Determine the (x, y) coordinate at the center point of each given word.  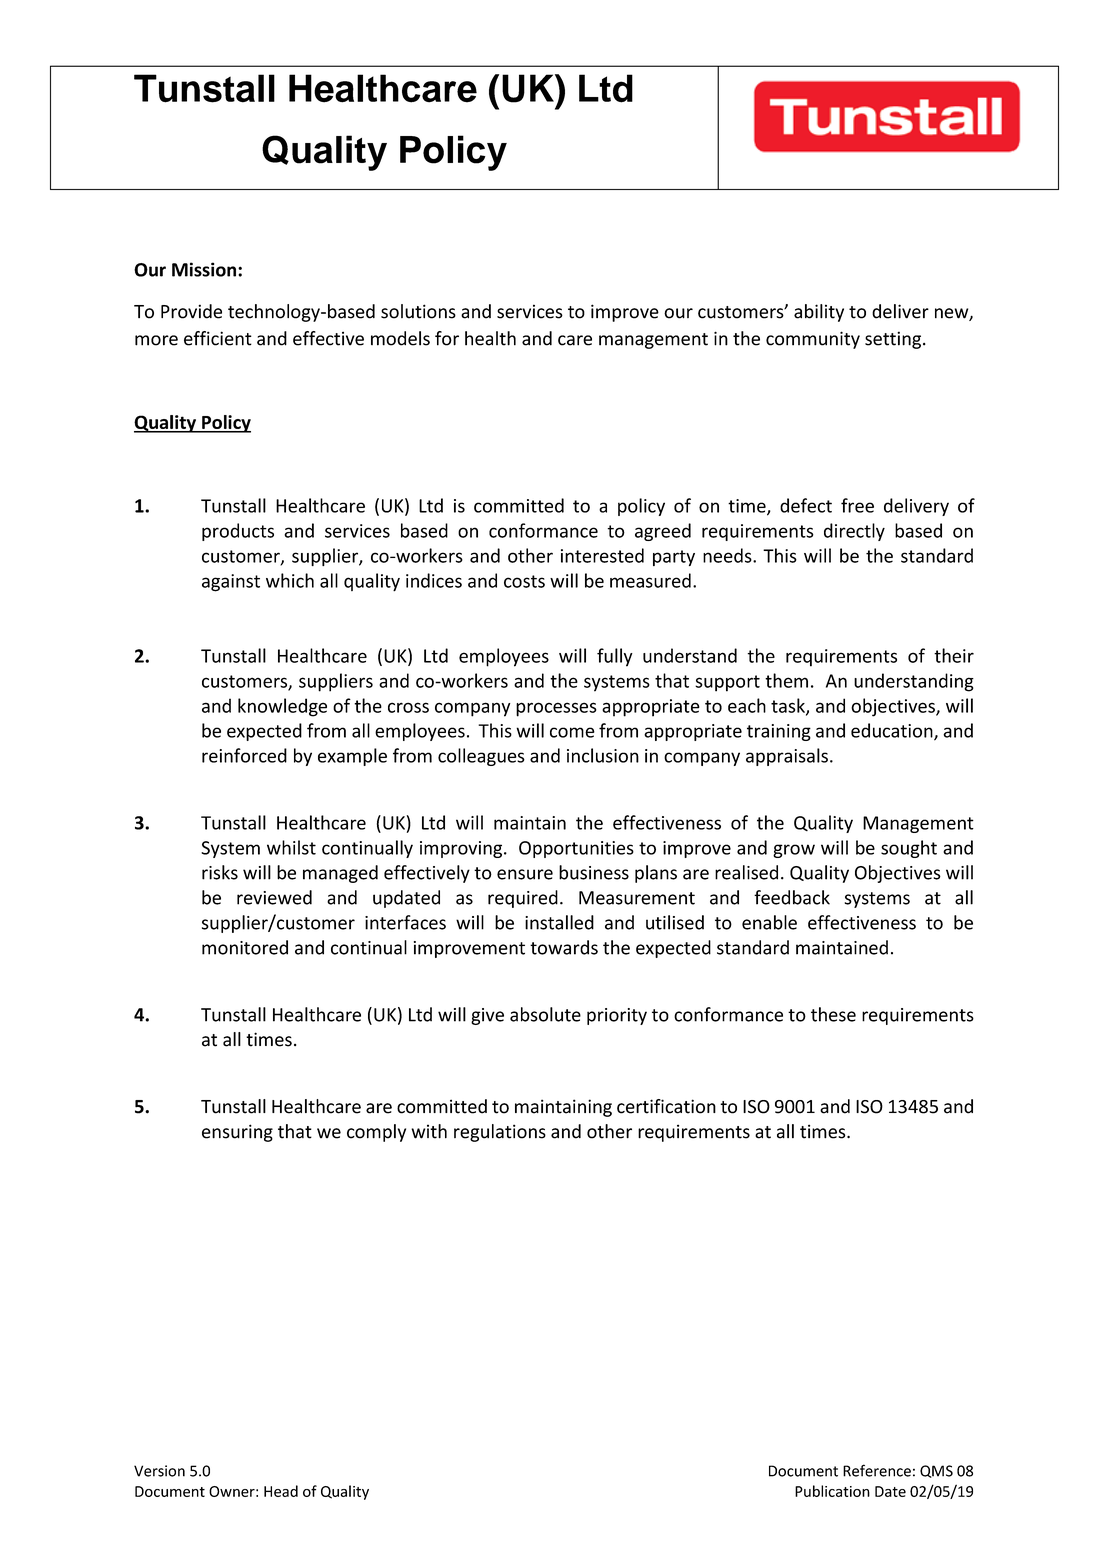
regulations (500, 1133)
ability (819, 313)
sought (909, 849)
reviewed (274, 897)
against (231, 583)
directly (854, 532)
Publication (832, 1491)
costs (524, 581)
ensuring (237, 1133)
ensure (525, 874)
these (833, 1014)
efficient (218, 338)
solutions (418, 311)
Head (281, 1491)
